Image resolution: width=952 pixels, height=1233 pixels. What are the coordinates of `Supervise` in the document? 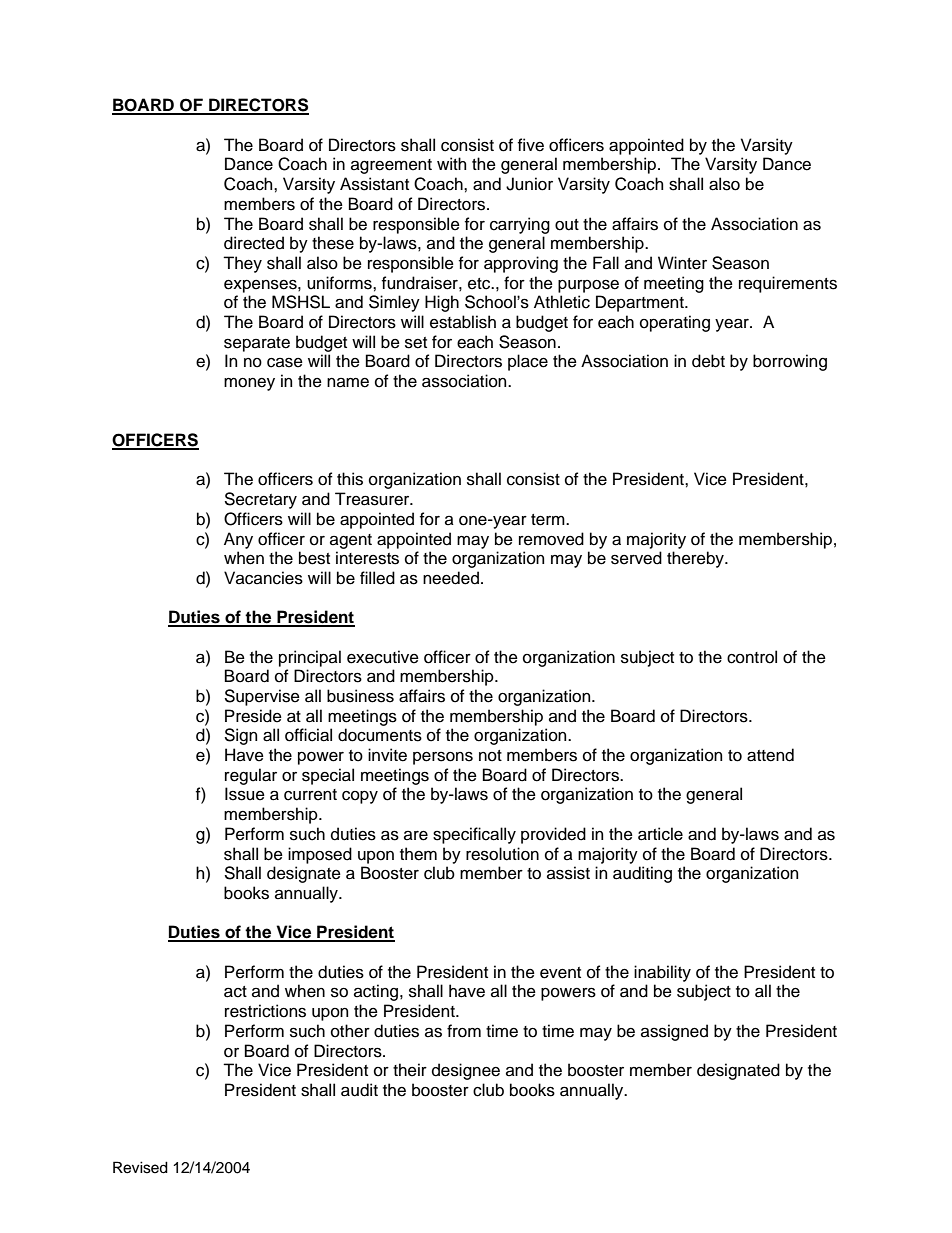 It's located at (262, 697).
